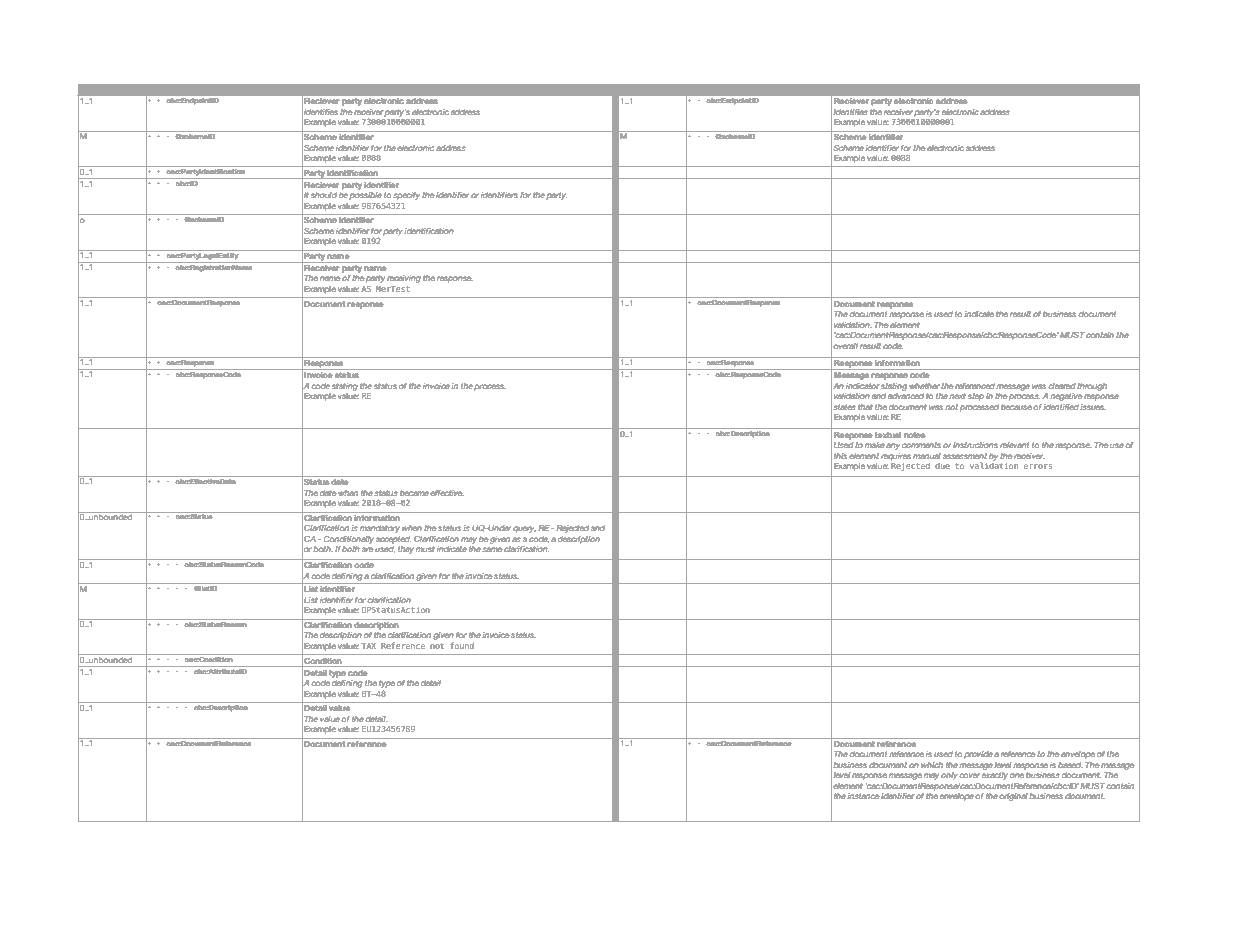 This image has width=1233, height=952. What do you see at coordinates (380, 529) in the image?
I see `mandatory` at bounding box center [380, 529].
